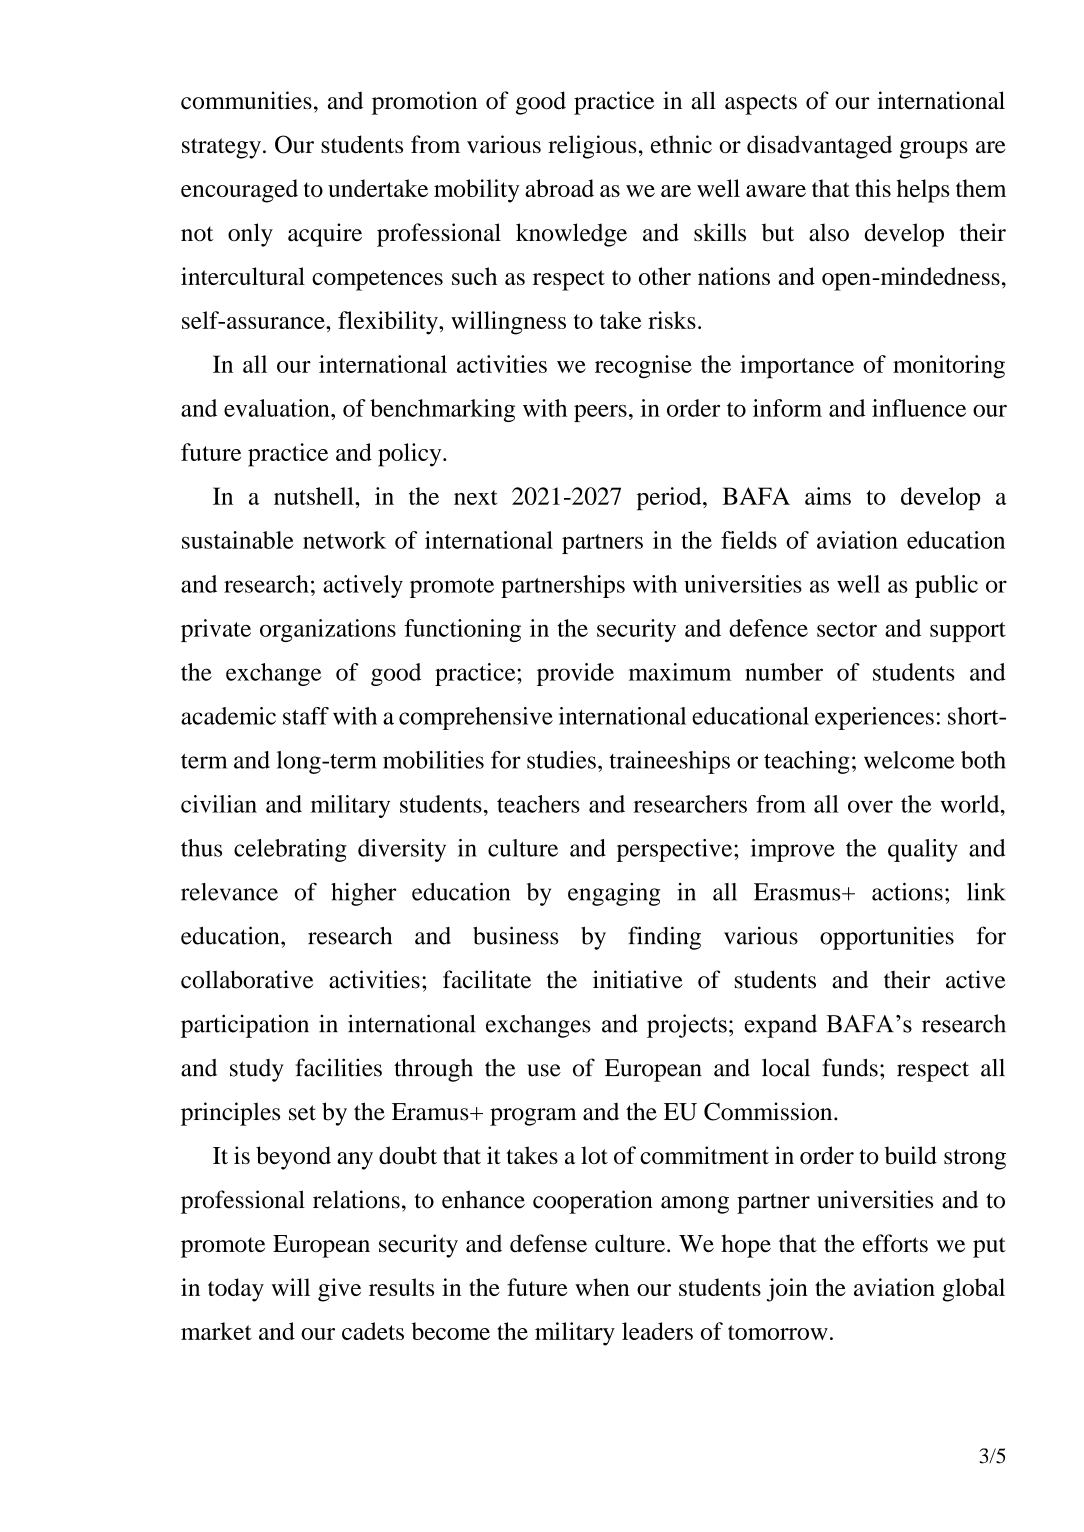 The width and height of the document is (1084, 1532). Describe the element at coordinates (245, 1026) in the document. I see `participation` at that location.
